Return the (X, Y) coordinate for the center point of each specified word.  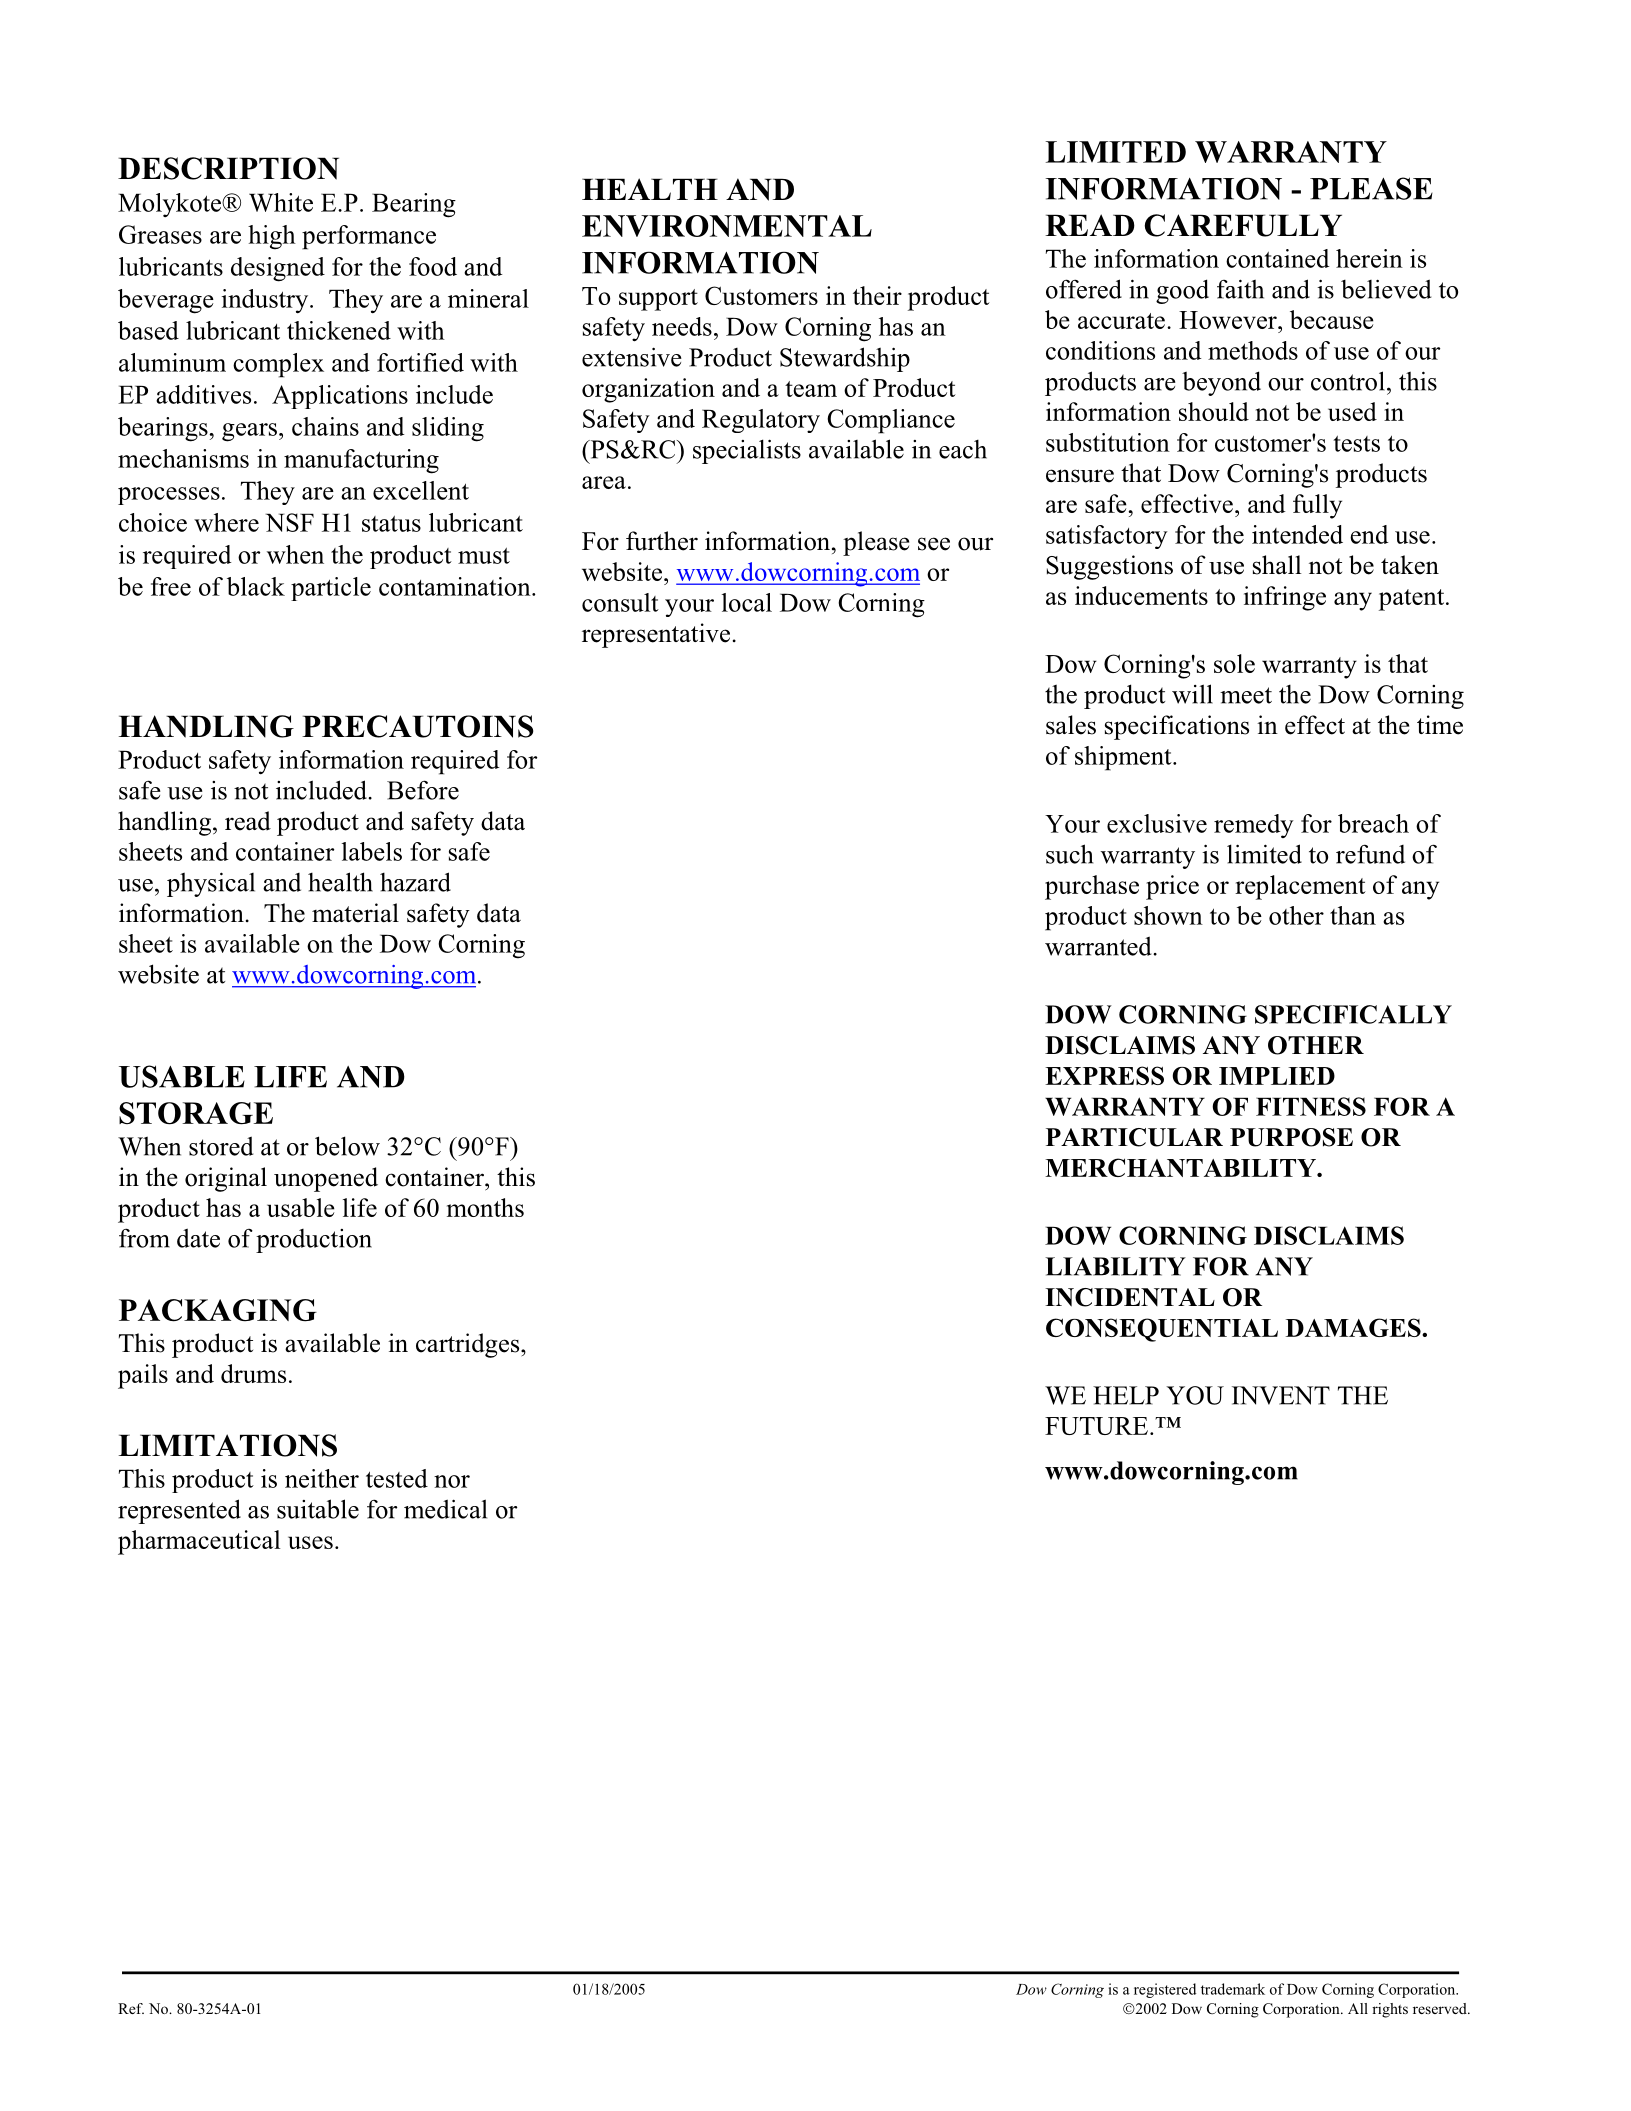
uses (310, 1542)
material (355, 913)
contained (1277, 258)
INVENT (1281, 1395)
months (485, 1207)
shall (1277, 565)
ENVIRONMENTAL (727, 226)
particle (331, 589)
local (747, 602)
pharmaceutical (199, 1542)
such (1069, 854)
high (272, 237)
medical (445, 1509)
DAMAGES (1354, 1327)
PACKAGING (218, 1310)
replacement (1300, 887)
